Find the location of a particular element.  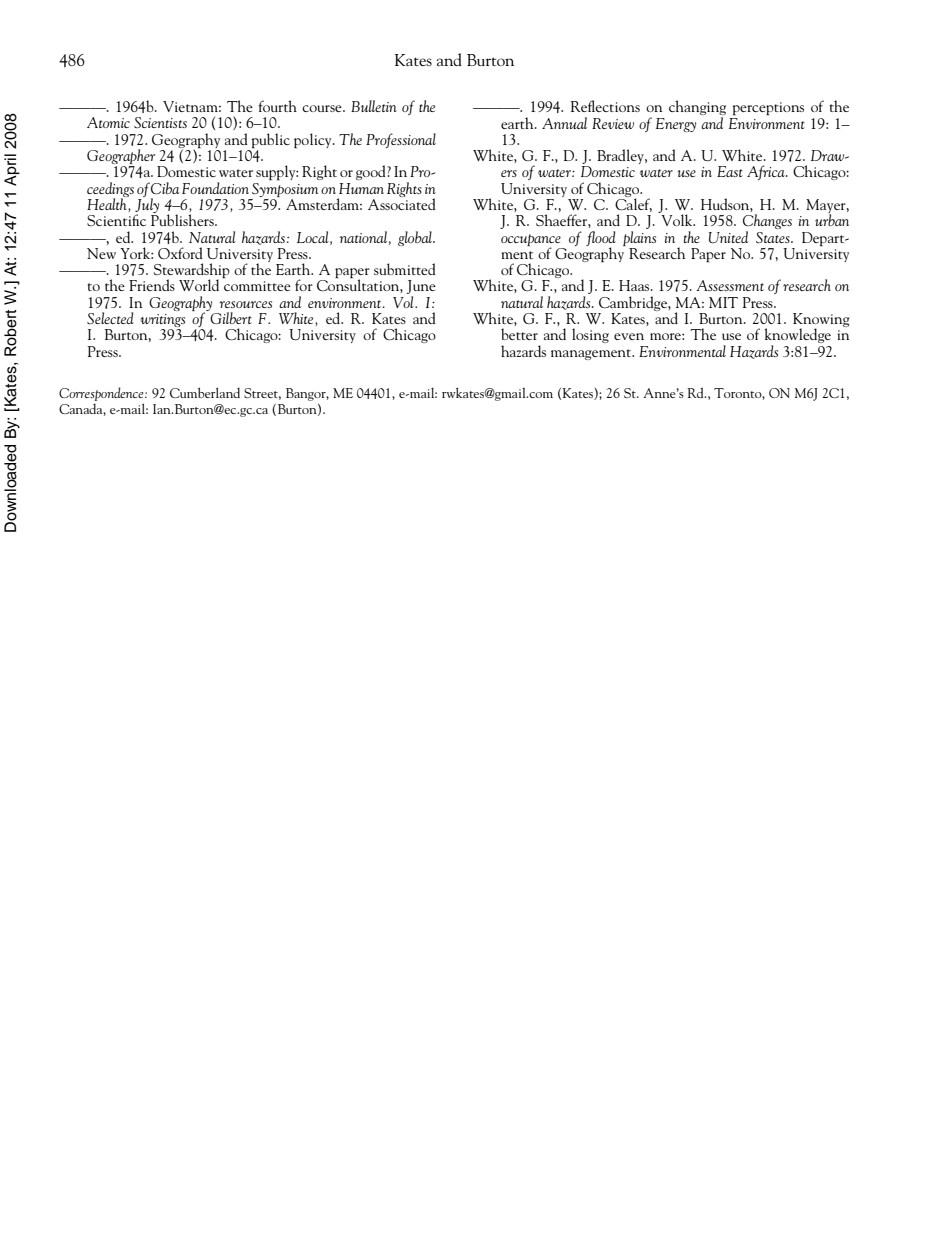

Cumberland is located at coordinates (205, 392).
